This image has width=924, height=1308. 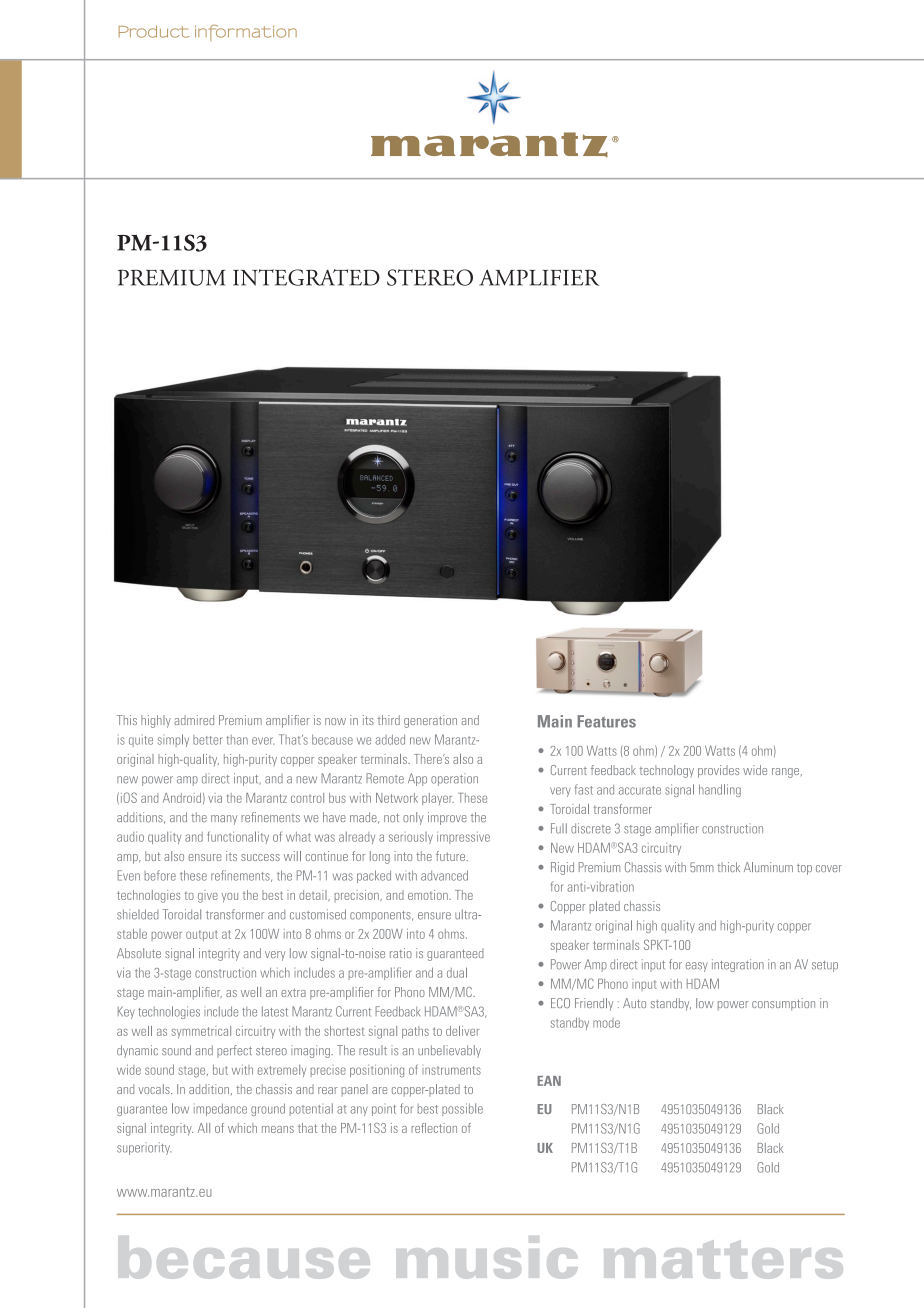 I want to click on information, so click(x=246, y=33).
